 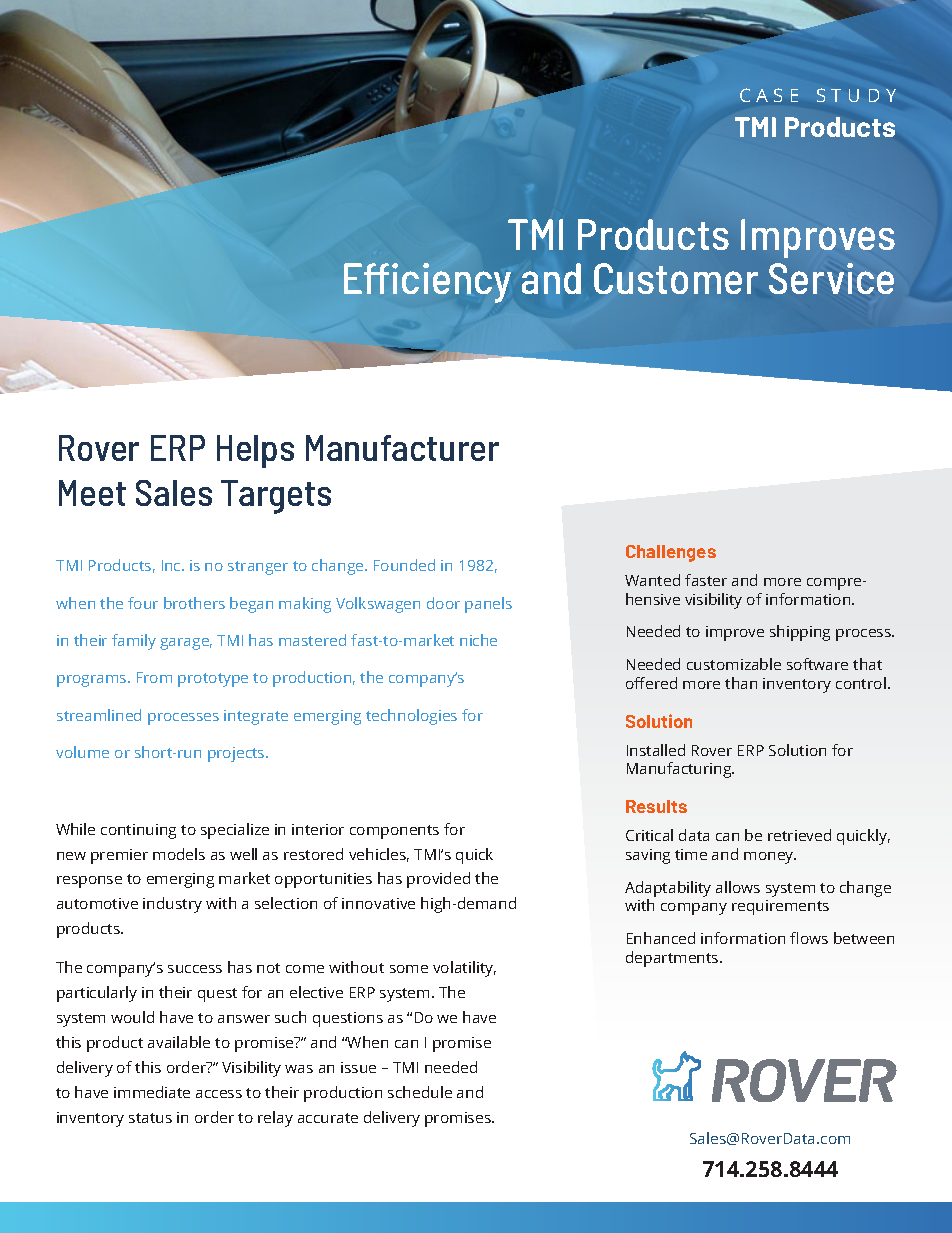 What do you see at coordinates (488, 605) in the page?
I see `panels` at bounding box center [488, 605].
